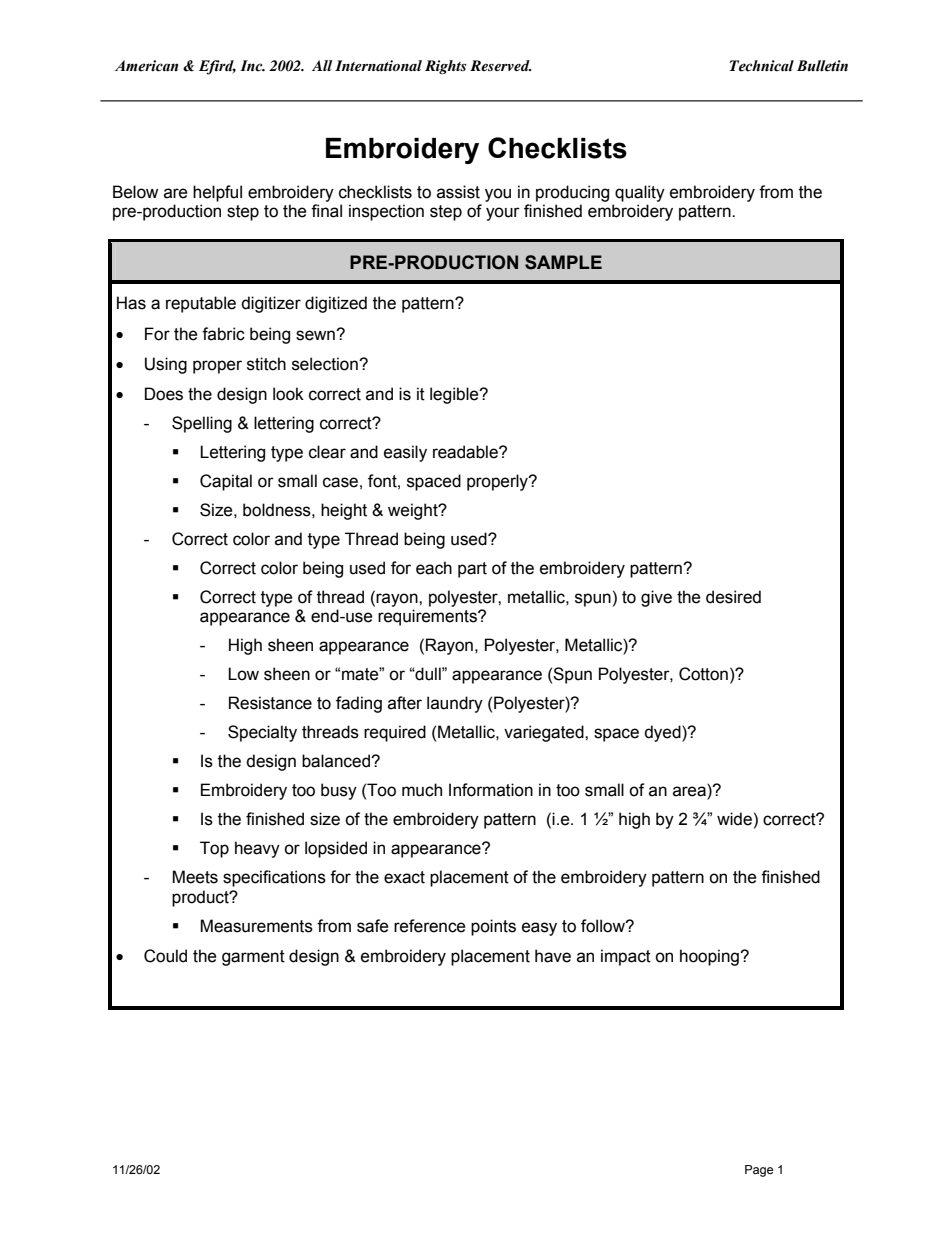 Image resolution: width=952 pixels, height=1233 pixels. What do you see at coordinates (762, 66) in the page?
I see `Technical` at bounding box center [762, 66].
